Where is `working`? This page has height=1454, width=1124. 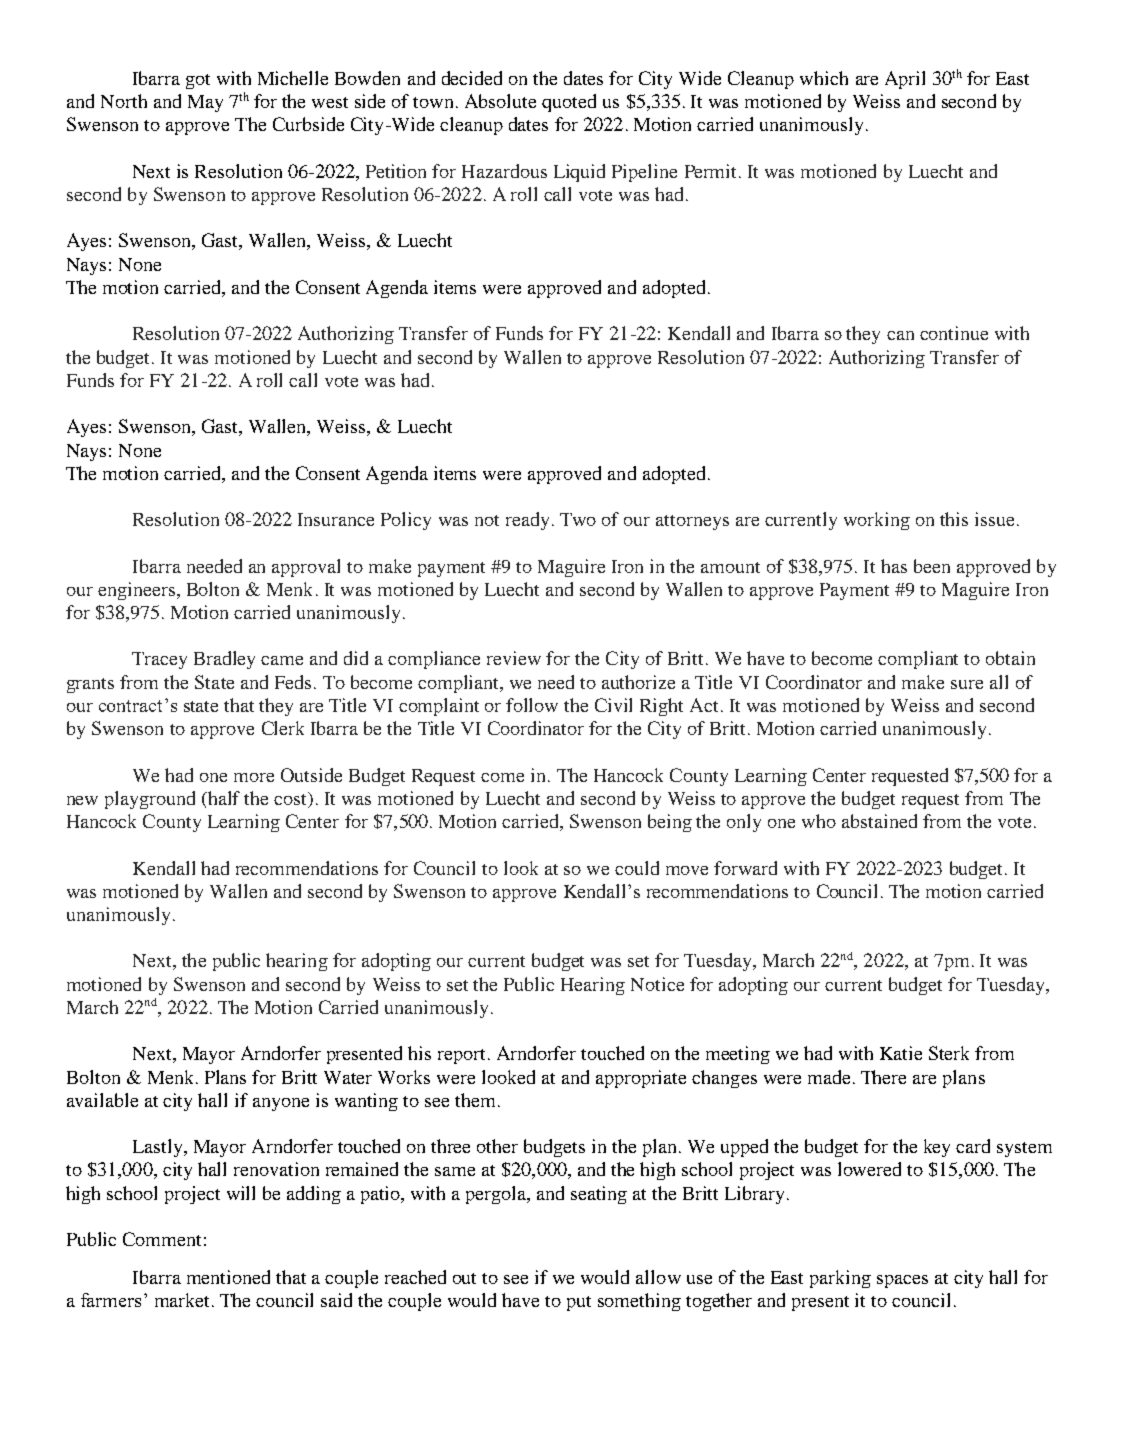 working is located at coordinates (877, 521).
